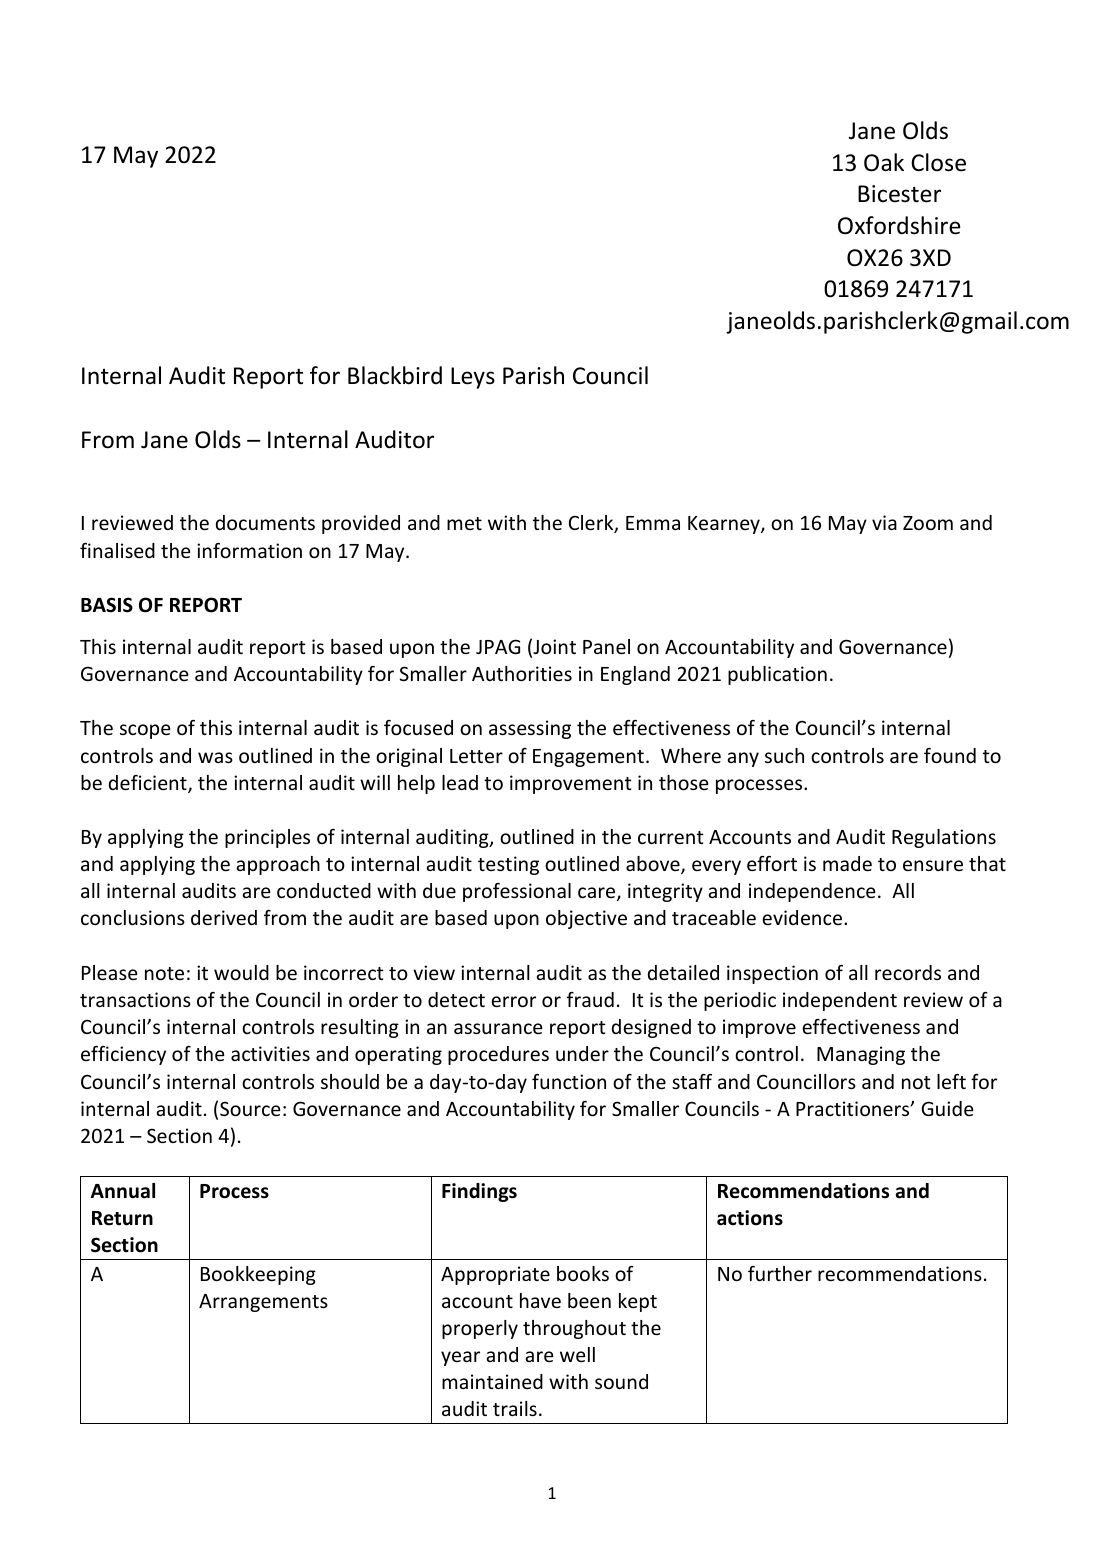 The height and width of the document is (1561, 1104). What do you see at coordinates (250, 1108) in the document?
I see `Source` at bounding box center [250, 1108].
